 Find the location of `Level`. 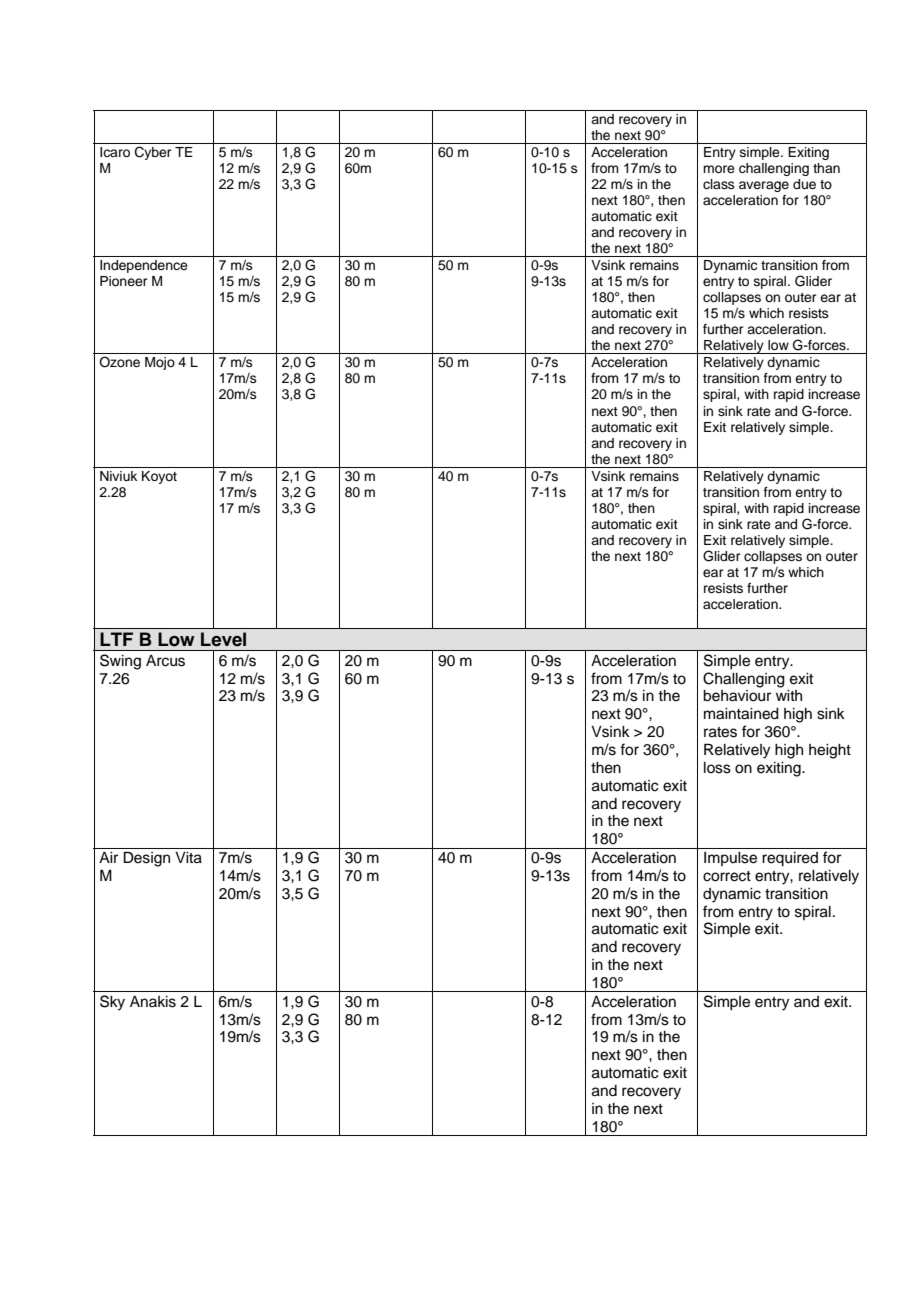

Level is located at coordinates (223, 639).
